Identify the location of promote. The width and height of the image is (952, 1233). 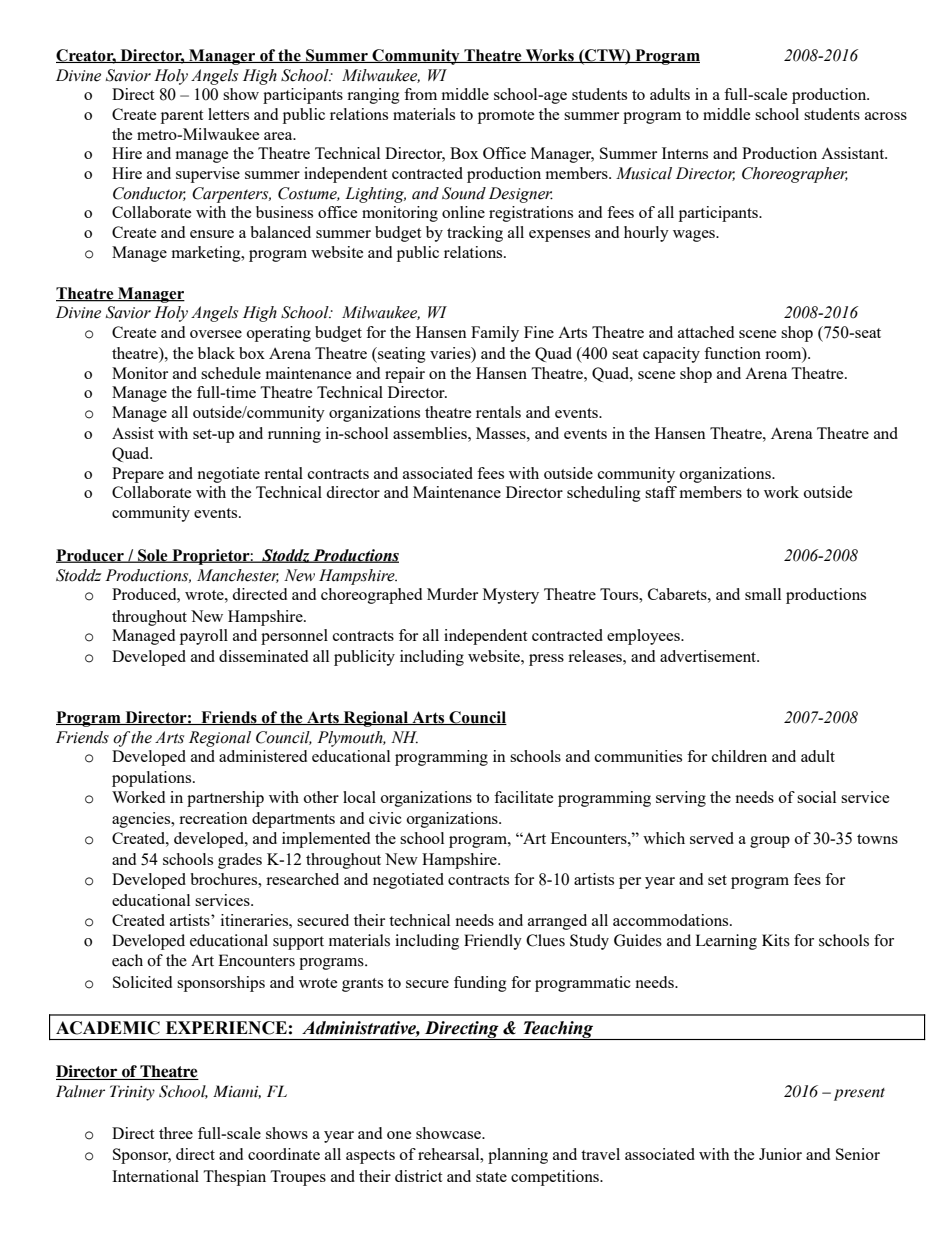
(506, 117).
